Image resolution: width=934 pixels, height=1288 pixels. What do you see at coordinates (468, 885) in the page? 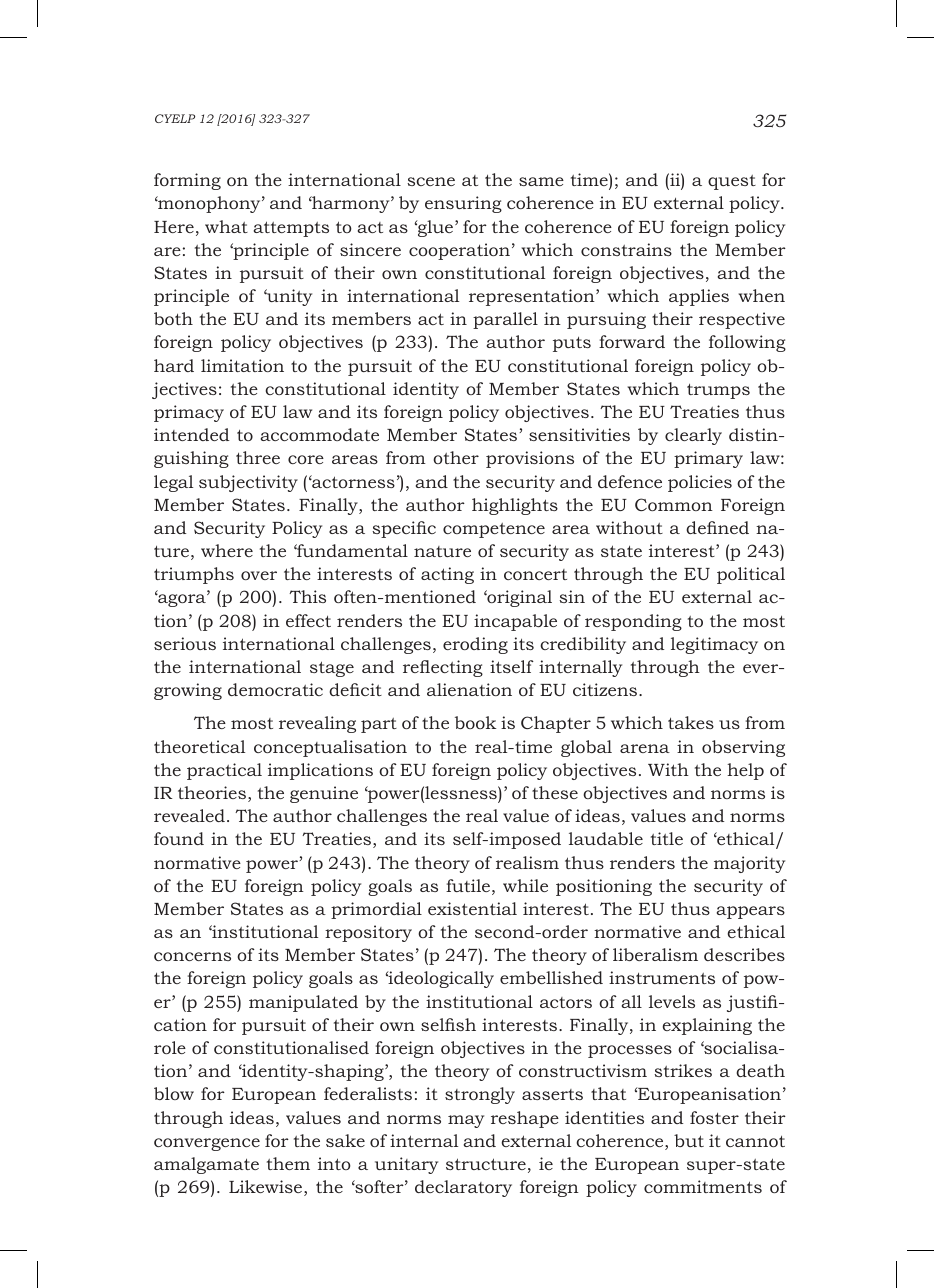
I see `futile` at bounding box center [468, 885].
